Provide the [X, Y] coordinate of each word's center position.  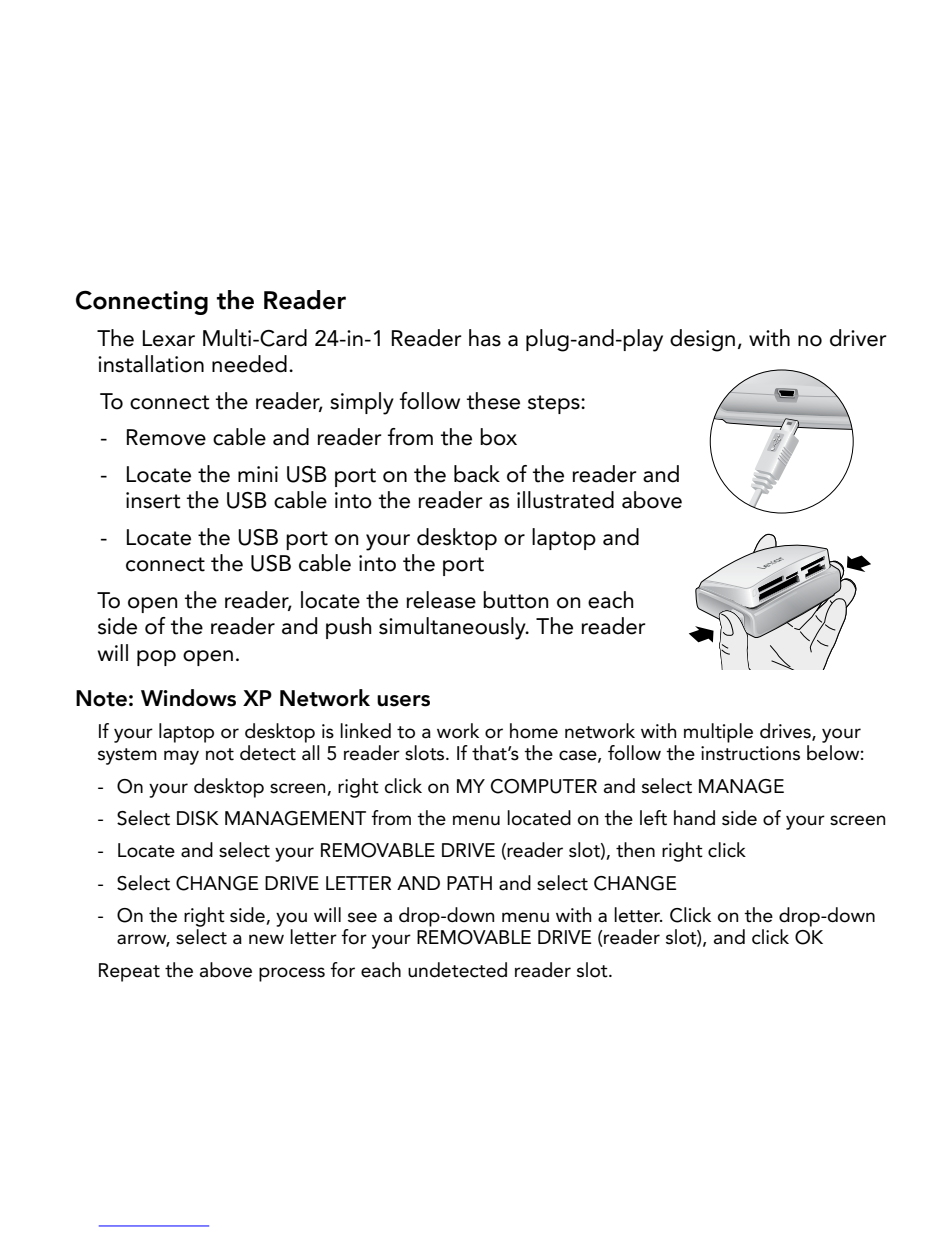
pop [156, 658]
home [534, 731]
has [485, 338]
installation [151, 364]
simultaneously [453, 628]
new [266, 939]
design [702, 340]
